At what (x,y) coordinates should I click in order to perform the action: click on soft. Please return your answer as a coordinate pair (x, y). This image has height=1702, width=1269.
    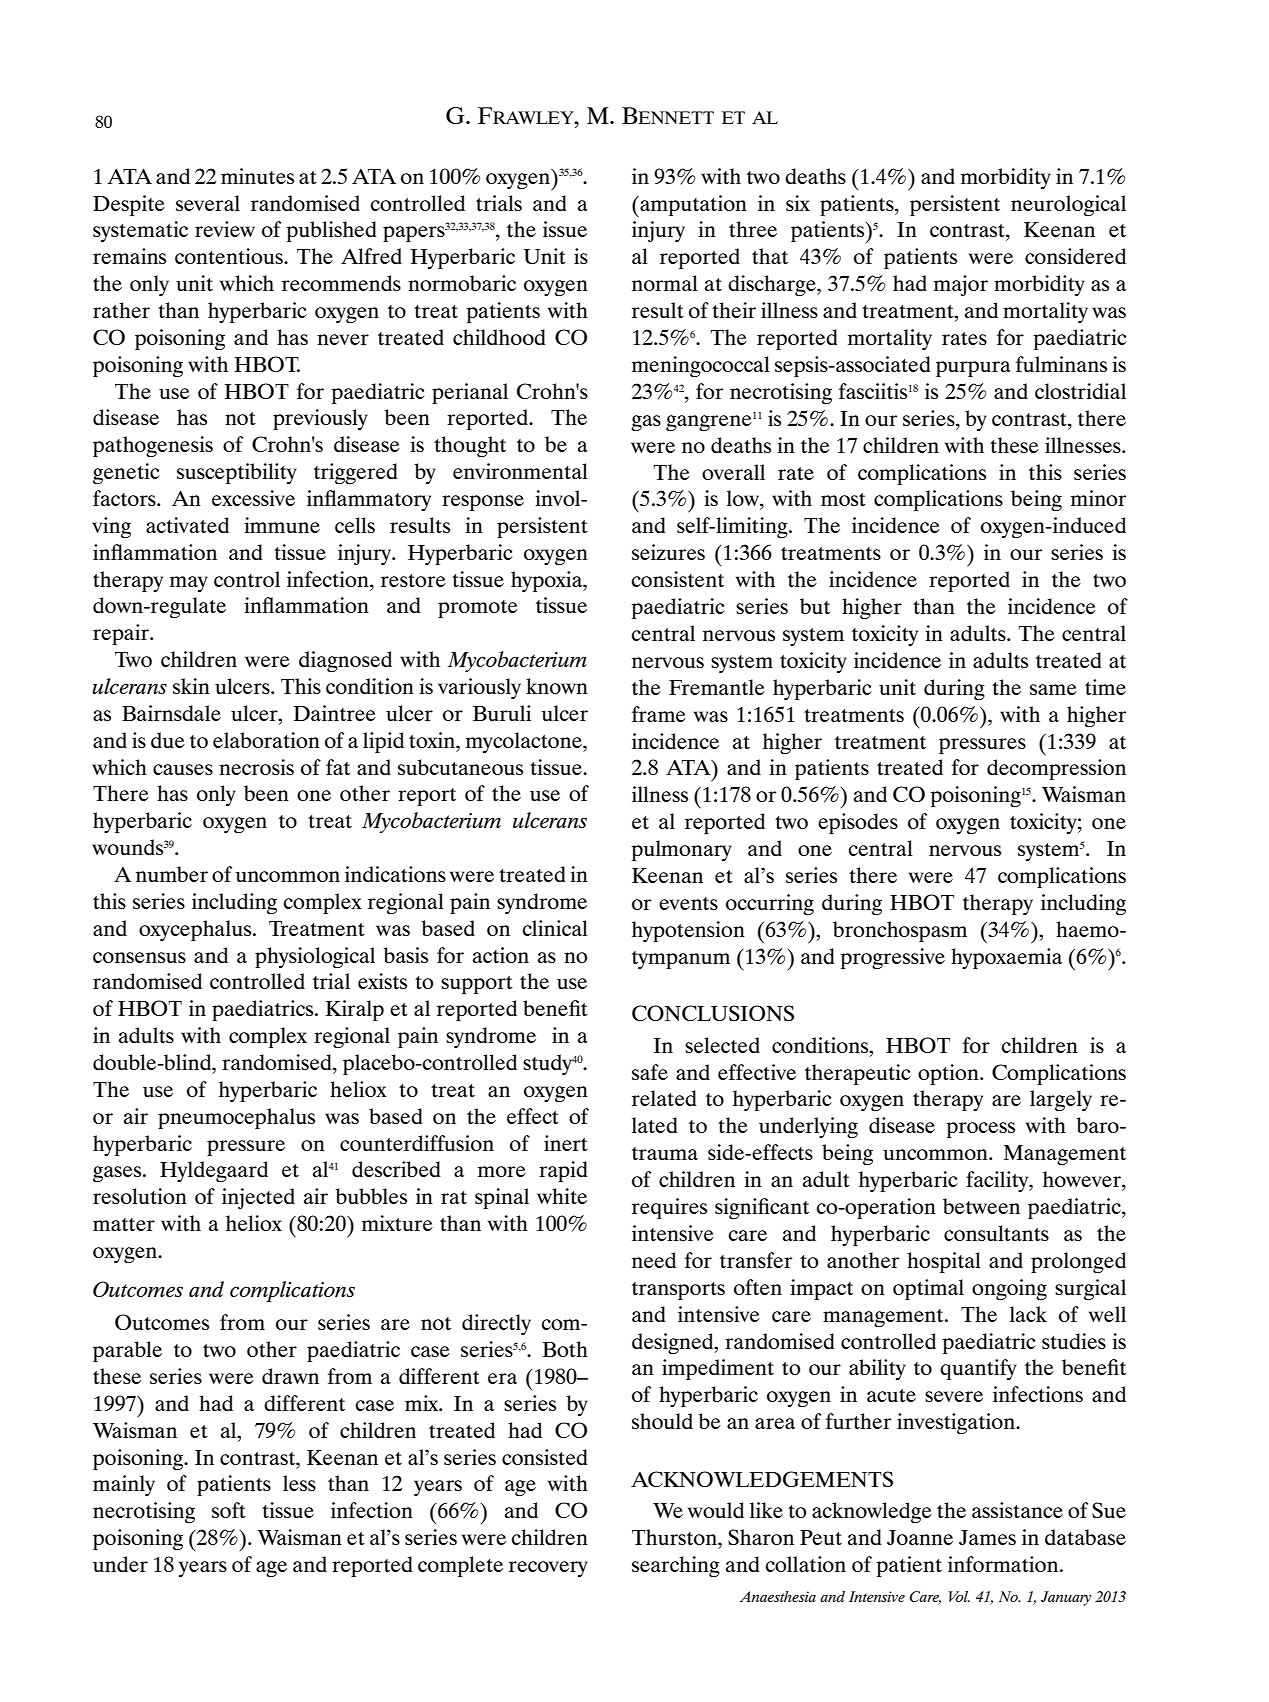
    Looking at the image, I should click on (229, 1510).
